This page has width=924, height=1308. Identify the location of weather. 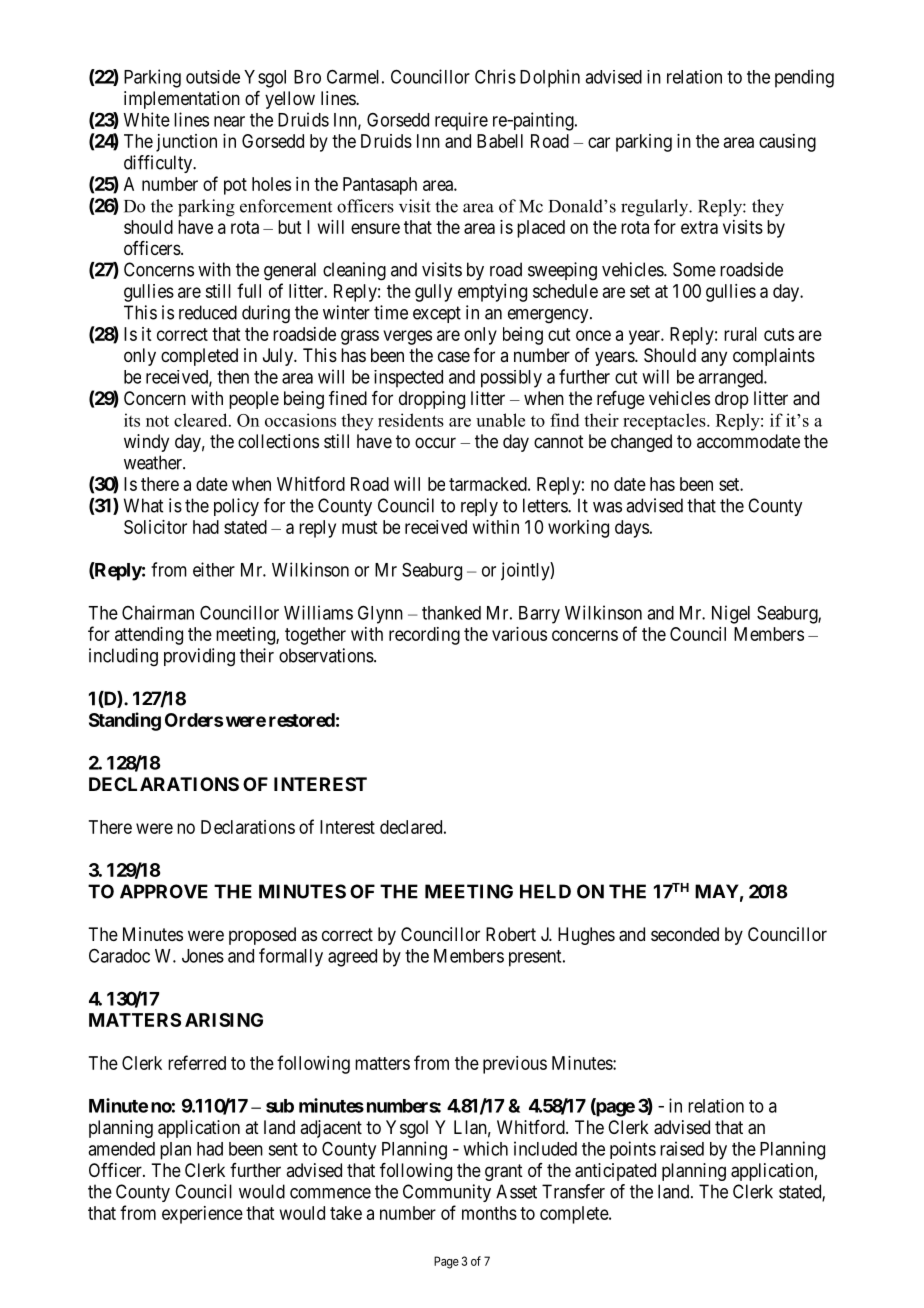
(154, 462).
